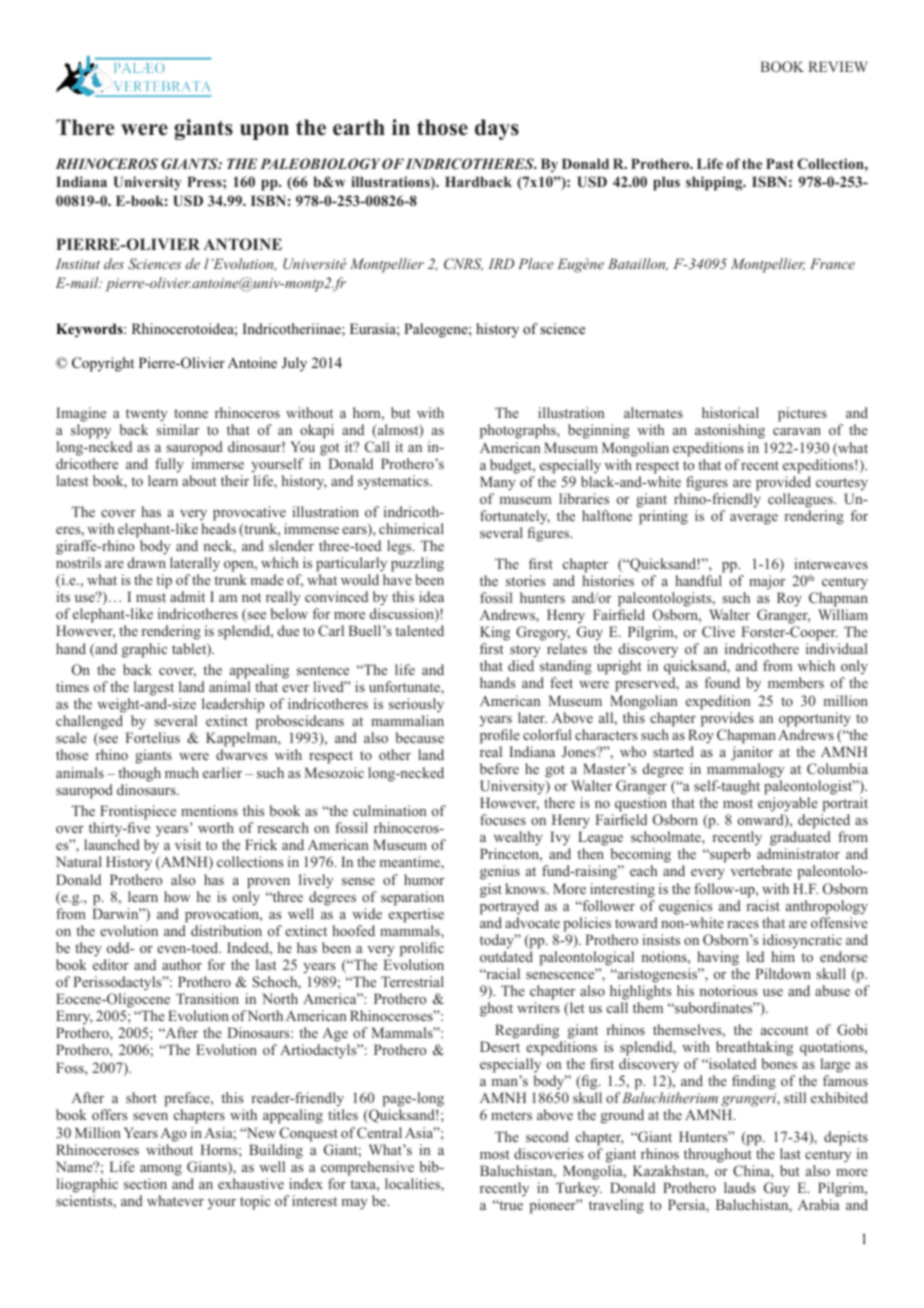  What do you see at coordinates (264, 132) in the screenshot?
I see `upon` at bounding box center [264, 132].
